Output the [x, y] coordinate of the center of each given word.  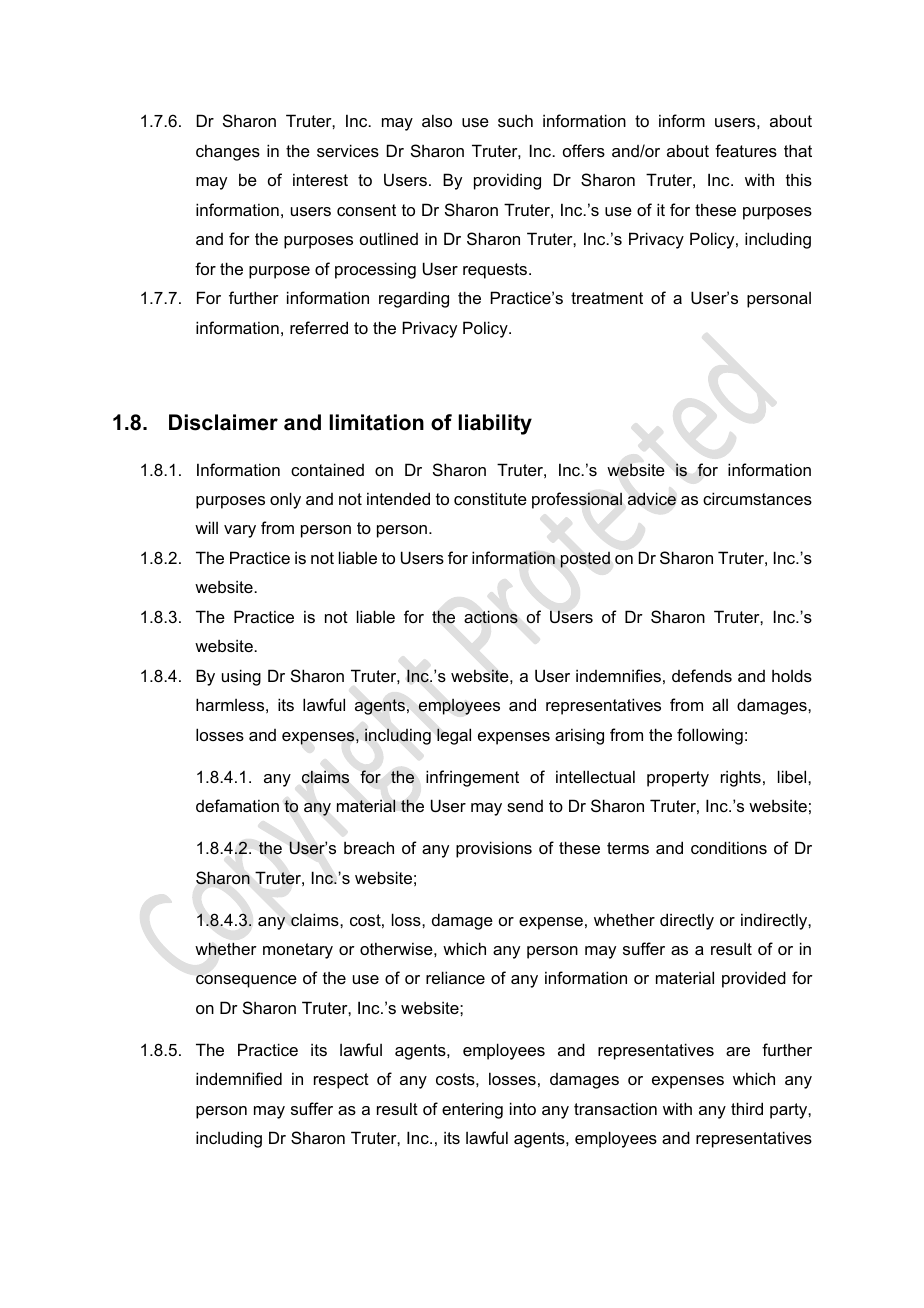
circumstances [757, 498]
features [746, 150]
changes [228, 152]
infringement [472, 778]
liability [495, 424]
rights [741, 778]
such [515, 121]
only [285, 500]
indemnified [239, 1078]
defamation [237, 805]
